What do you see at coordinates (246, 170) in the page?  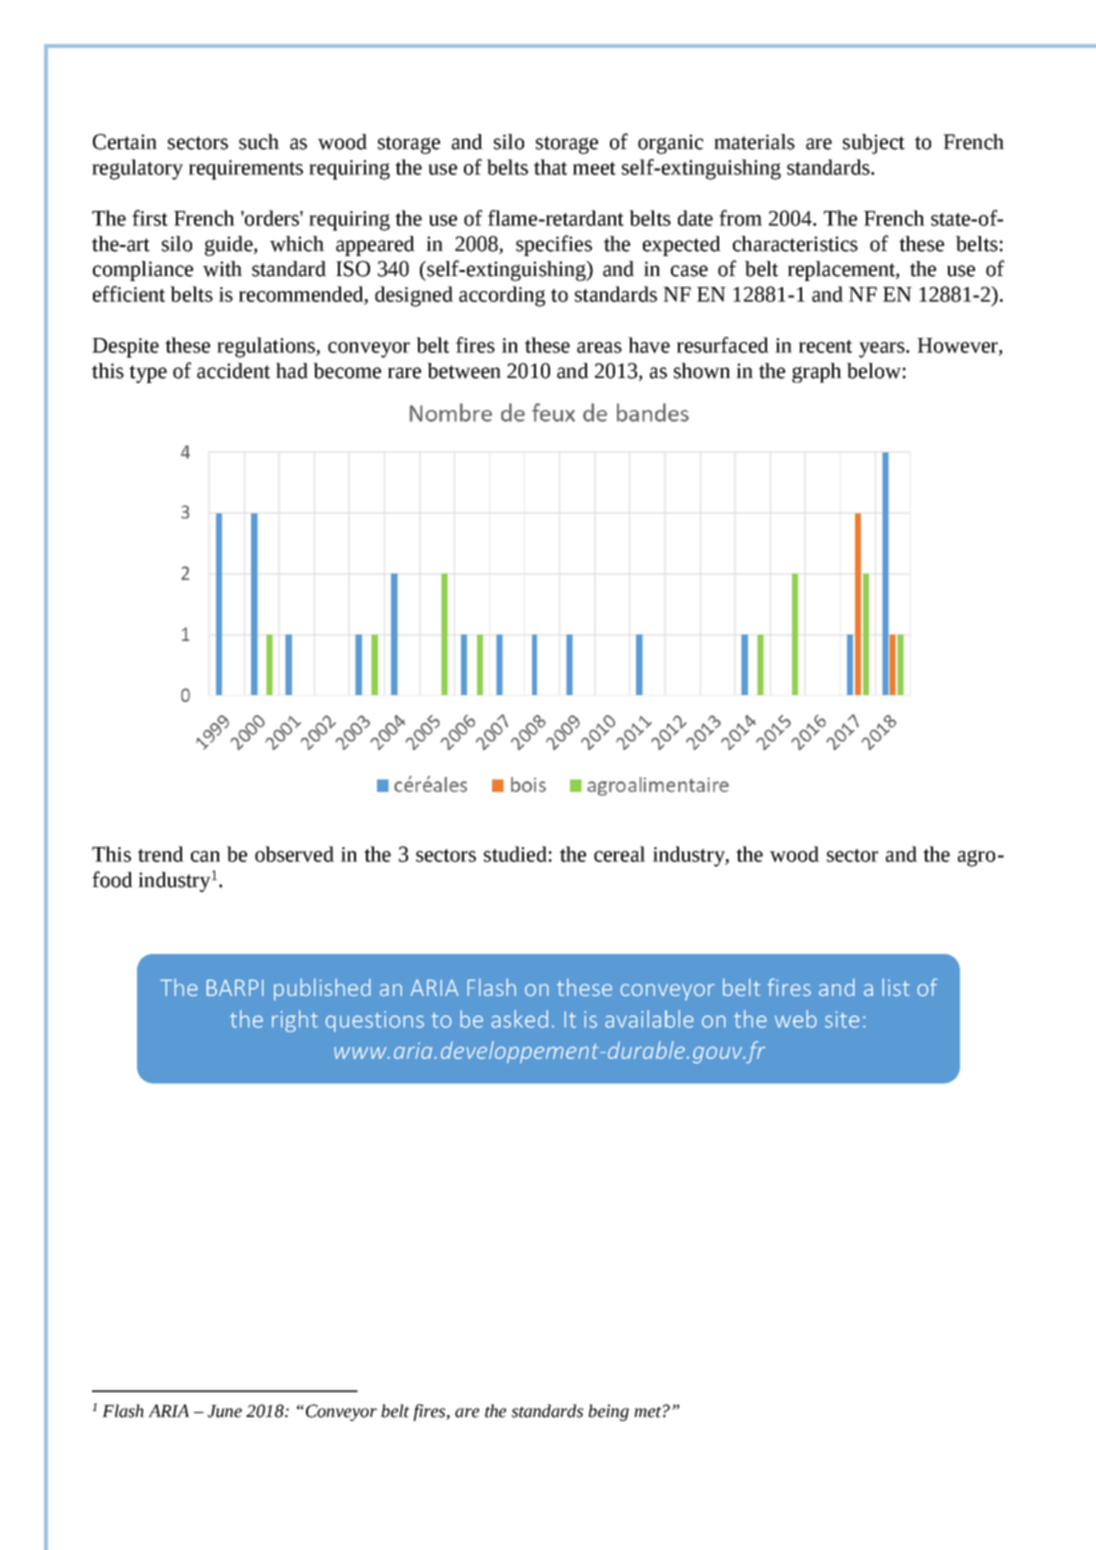 I see `requirements` at bounding box center [246, 170].
